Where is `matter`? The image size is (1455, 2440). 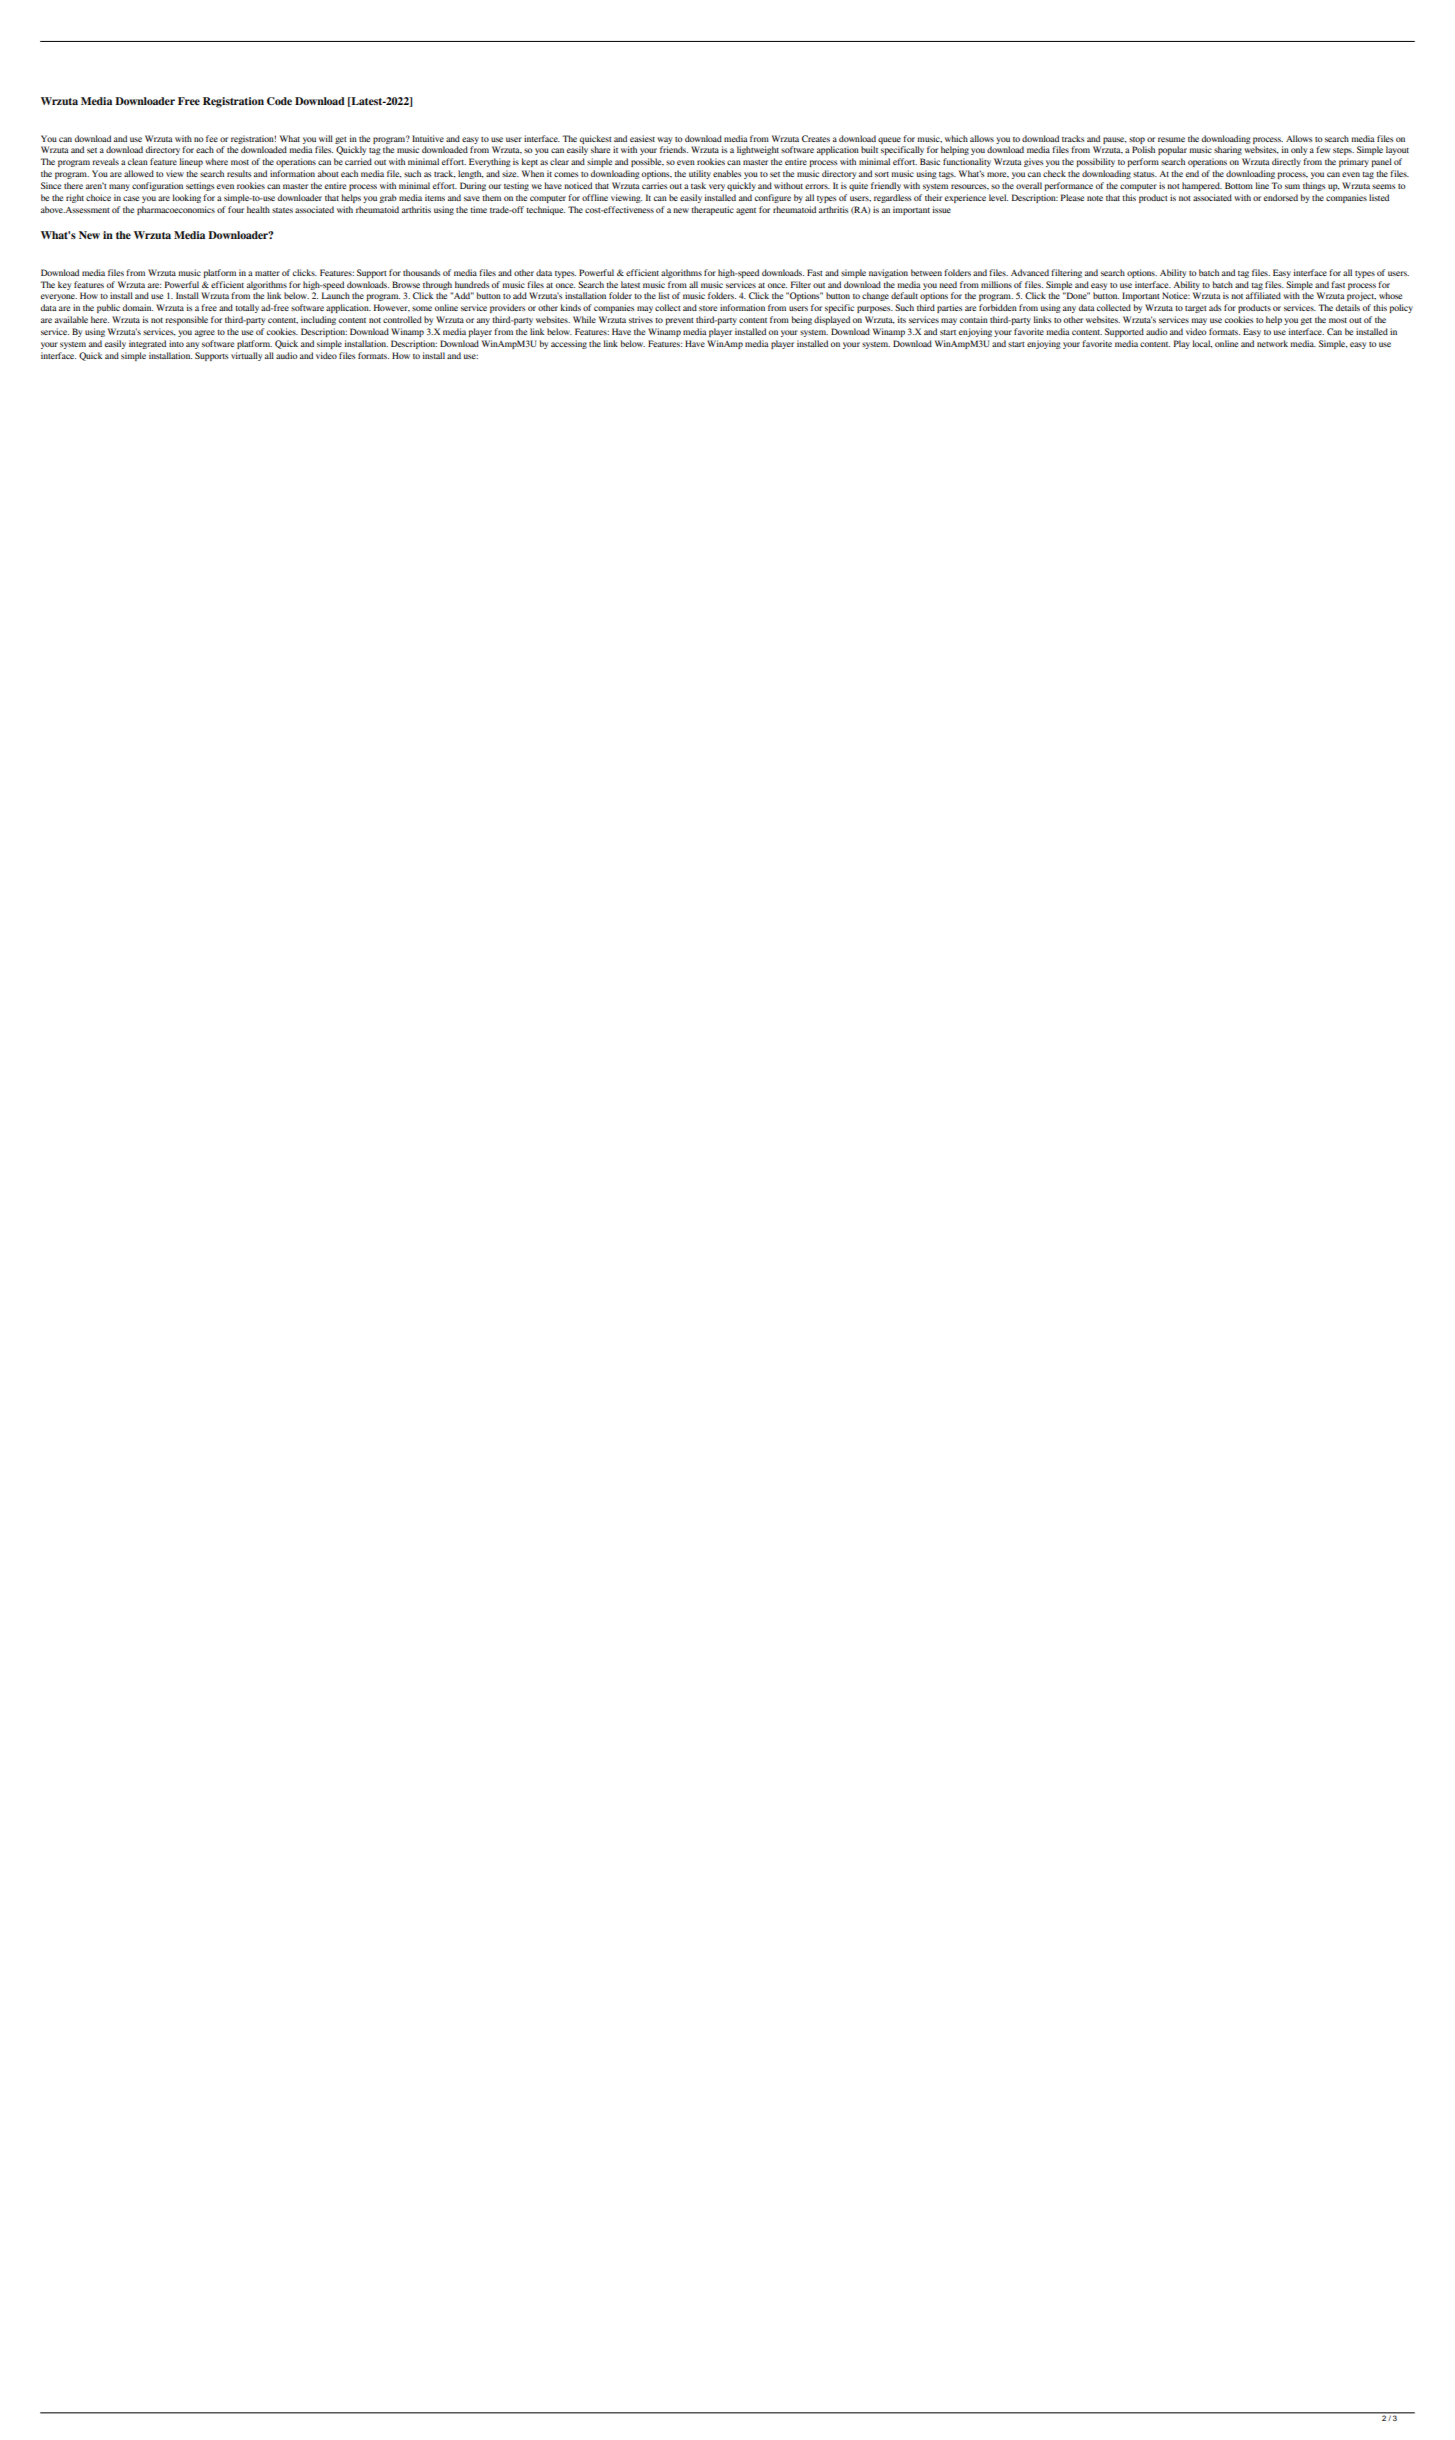 matter is located at coordinates (267, 273).
